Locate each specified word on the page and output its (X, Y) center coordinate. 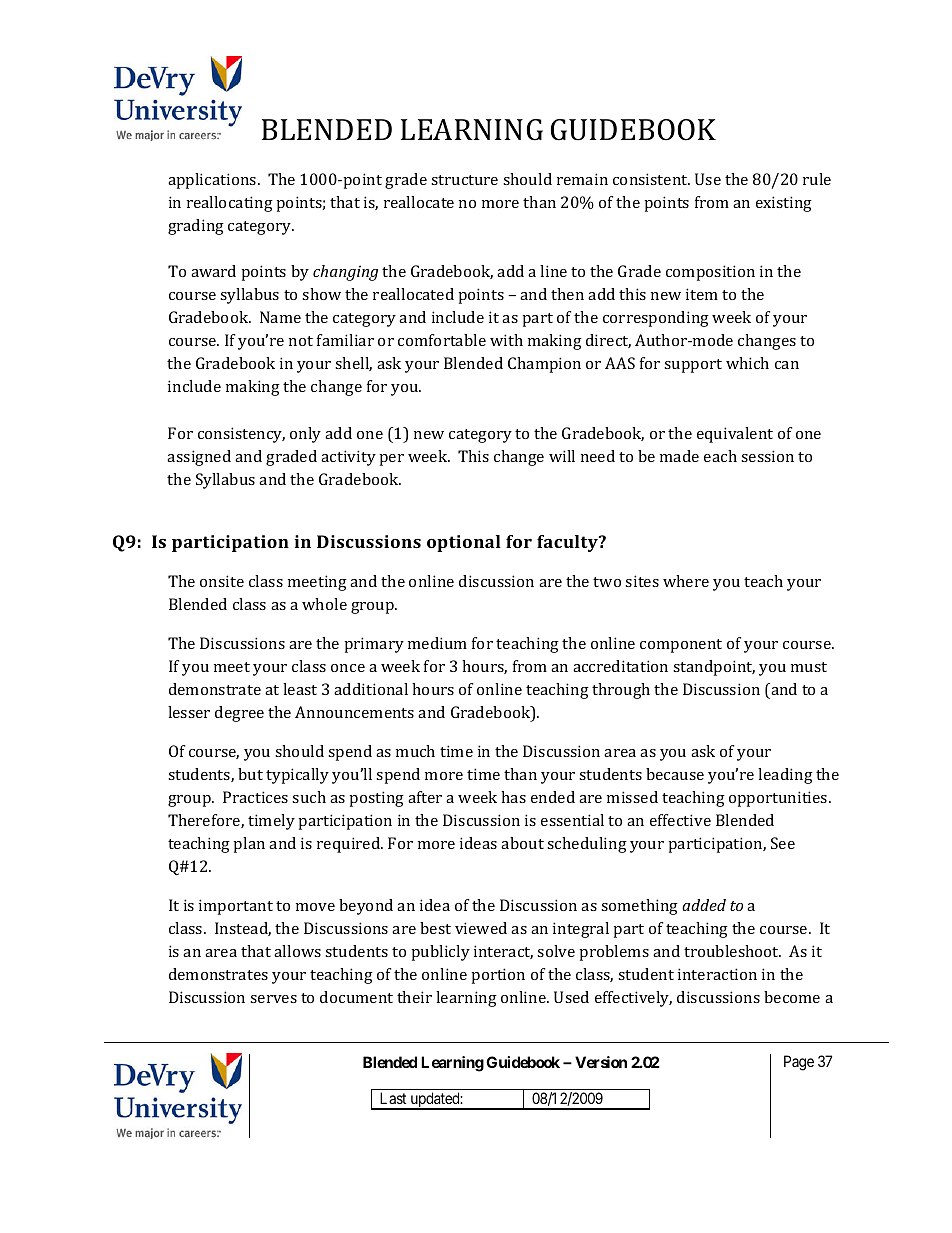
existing (784, 204)
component (681, 646)
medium (437, 643)
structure (464, 180)
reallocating (230, 204)
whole (324, 604)
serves (273, 999)
